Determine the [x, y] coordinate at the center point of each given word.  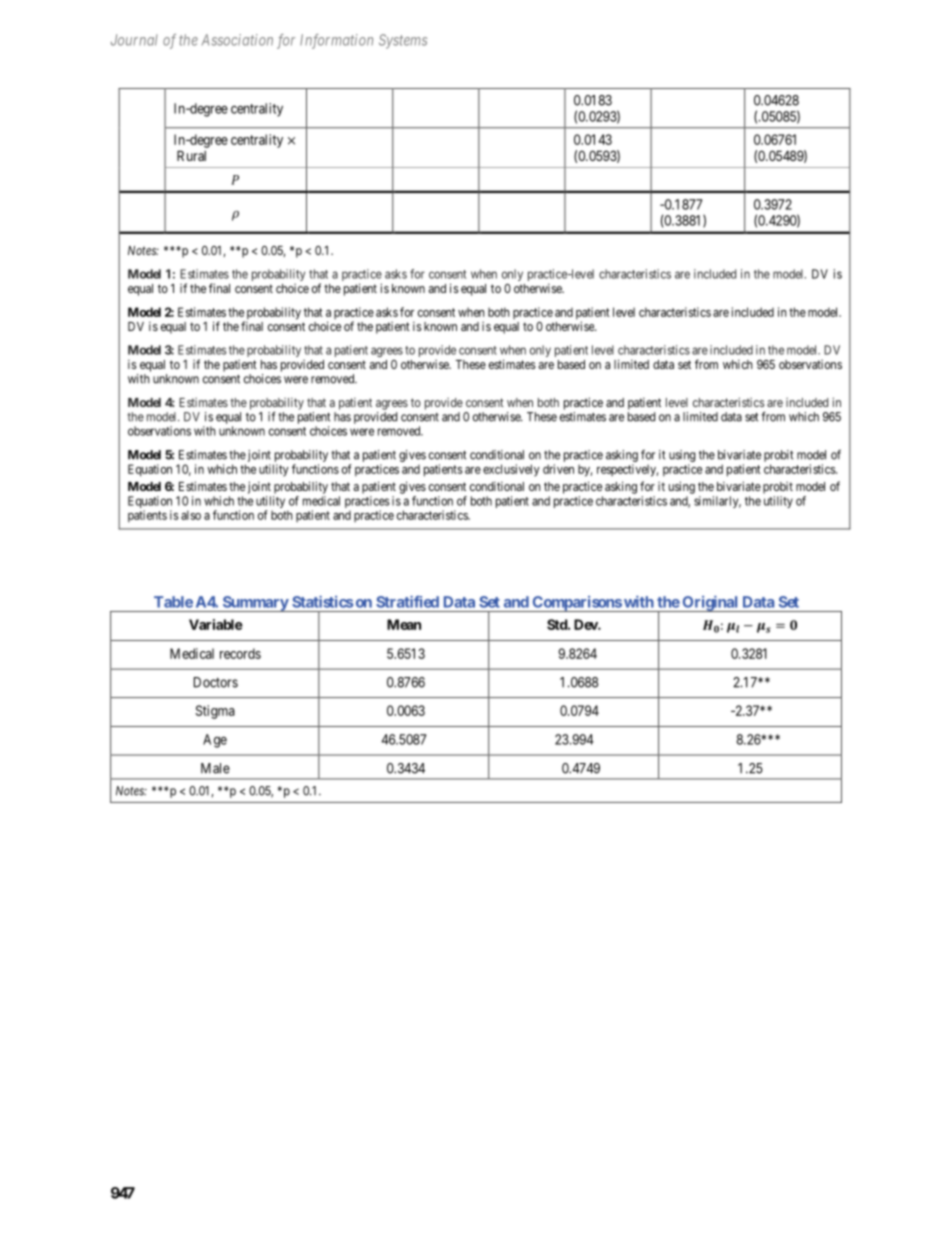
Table [173, 602]
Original [710, 604]
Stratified [407, 602]
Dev [586, 624]
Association [237, 40]
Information [336, 41]
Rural [191, 155]
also [191, 515]
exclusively [511, 470]
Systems [403, 41]
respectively [627, 470]
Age [215, 741]
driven [558, 469]
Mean [404, 624]
